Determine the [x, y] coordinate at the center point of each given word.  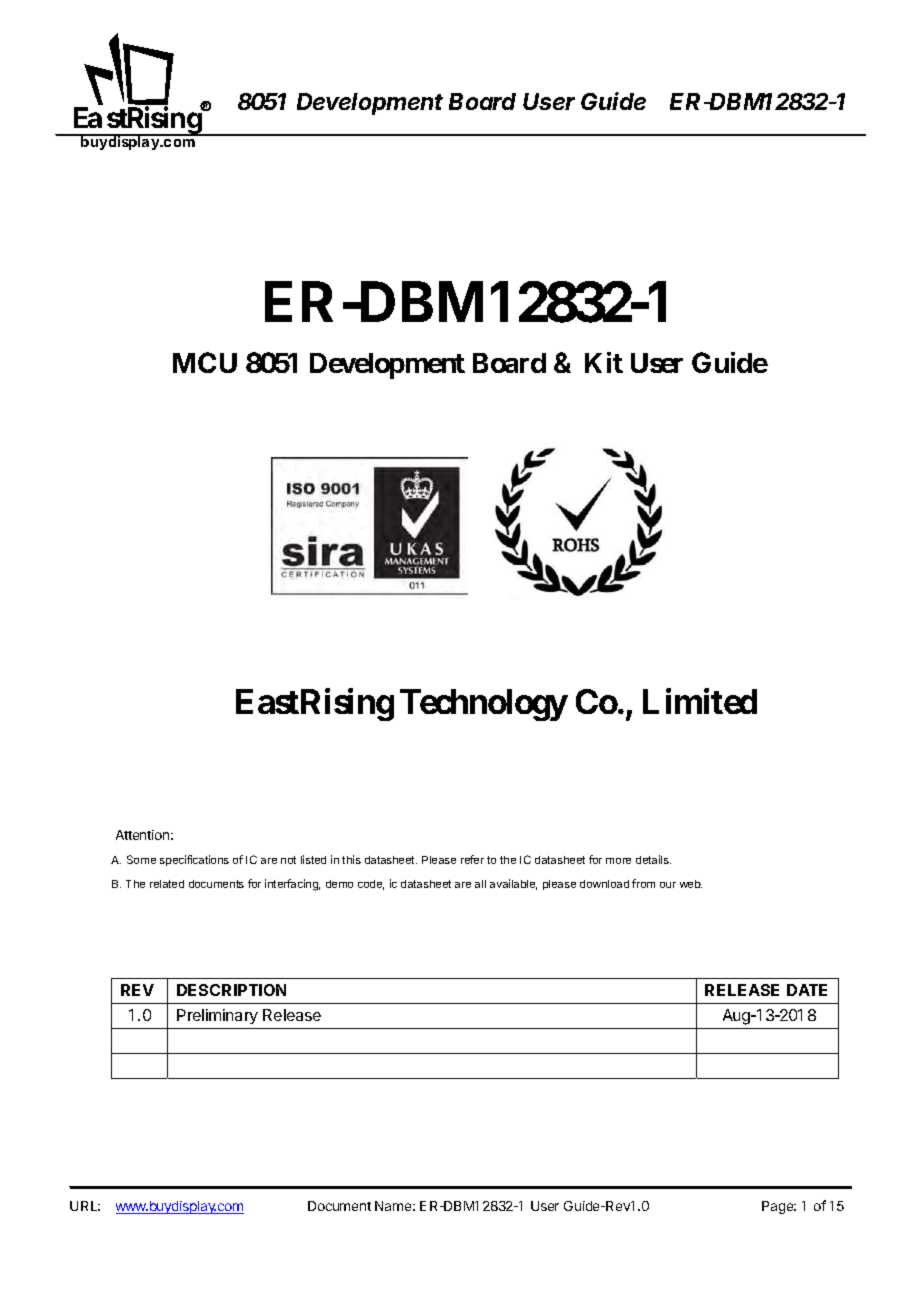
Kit [604, 362]
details [653, 859]
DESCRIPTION [231, 990]
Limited [700, 701]
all [480, 884]
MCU [205, 362]
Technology [484, 705]
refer [472, 859]
